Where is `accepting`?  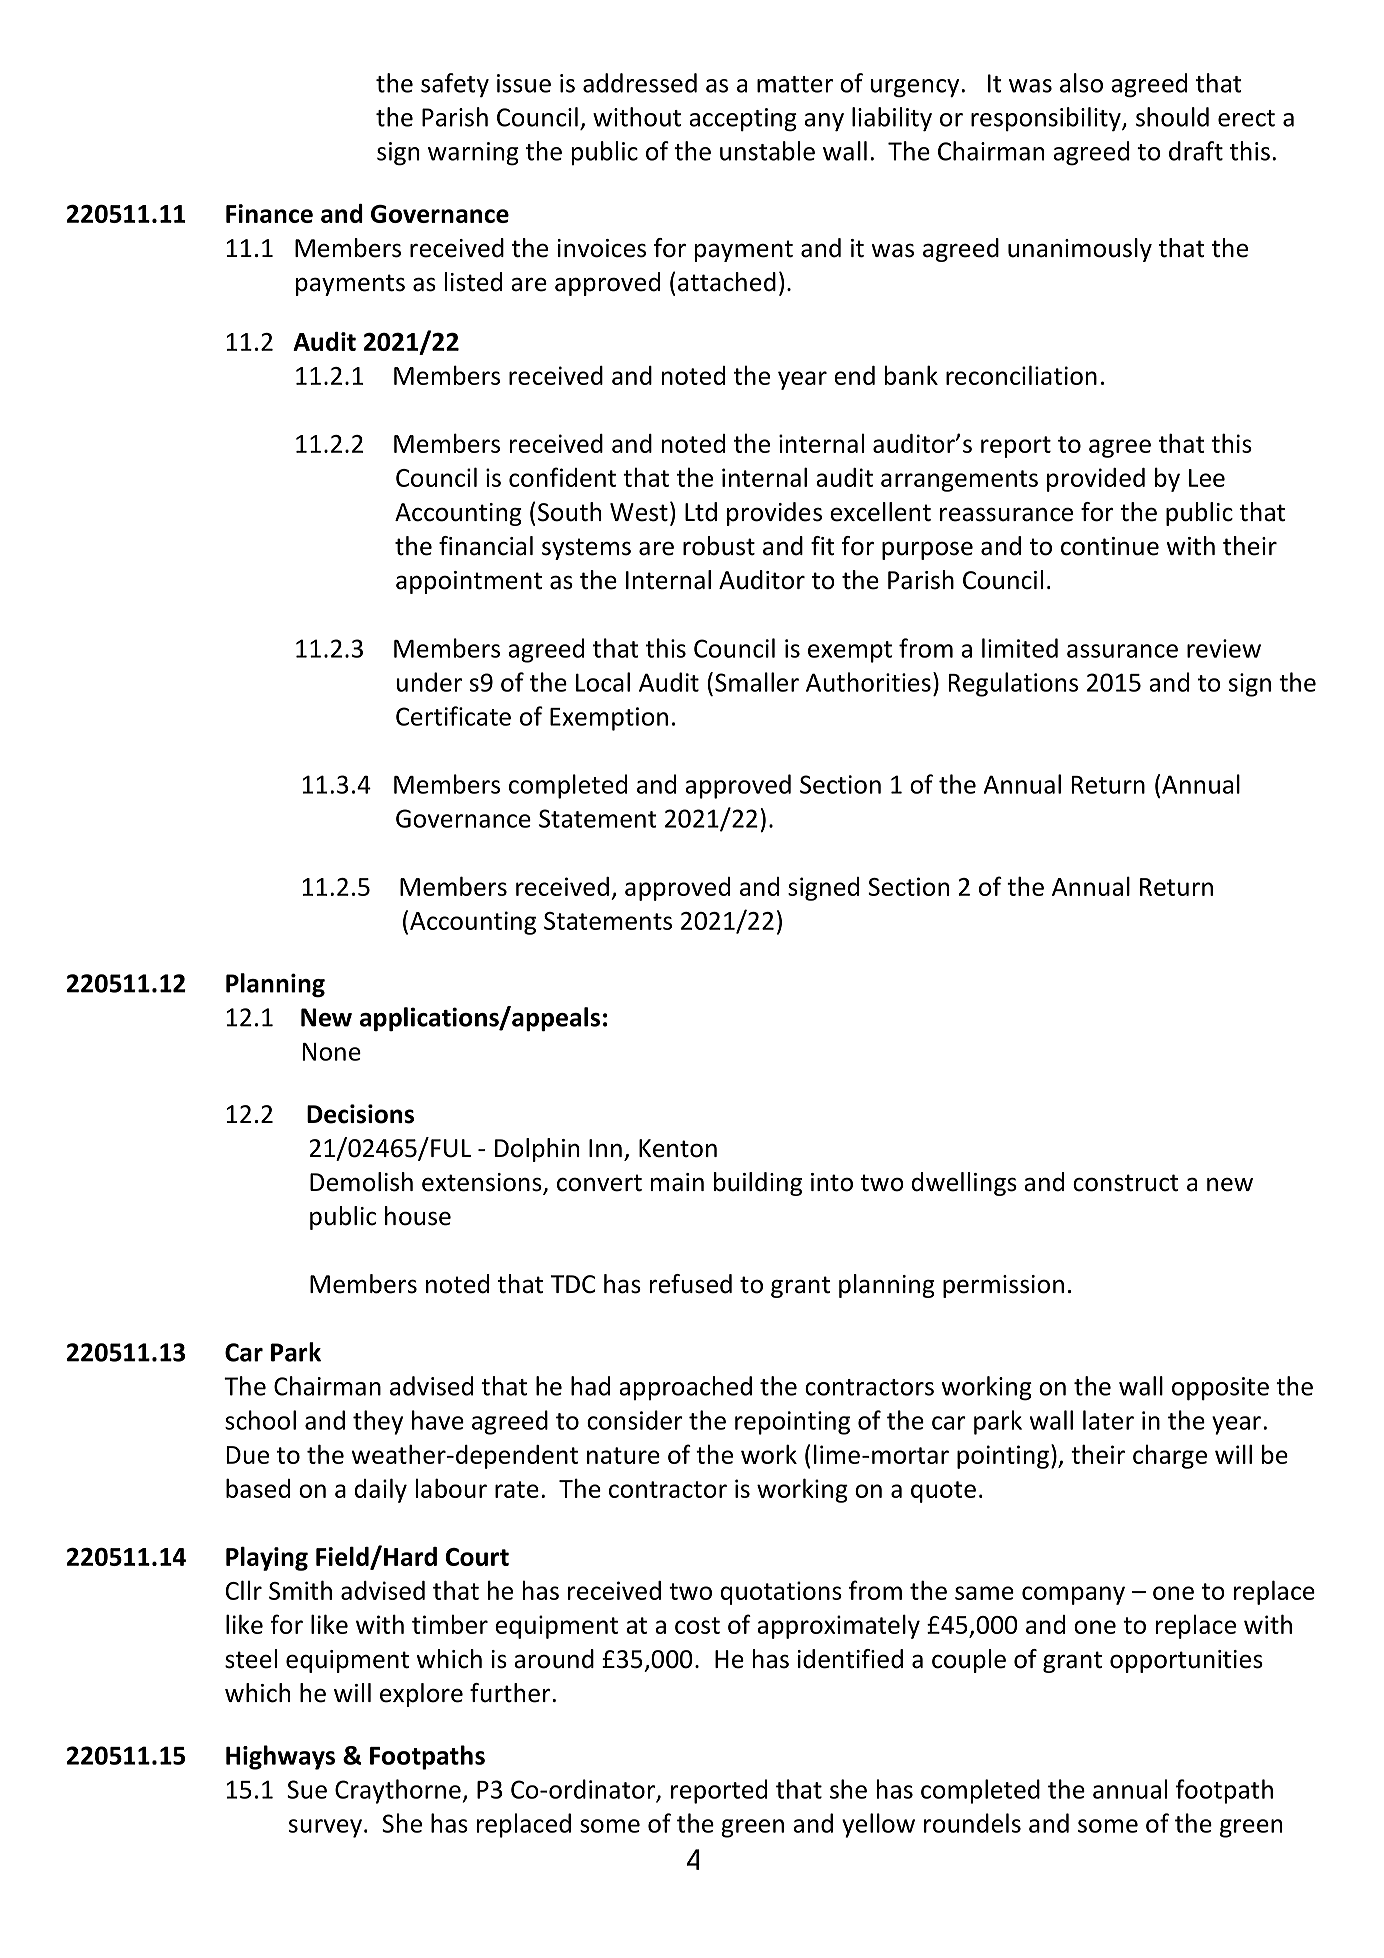
accepting is located at coordinates (743, 120).
